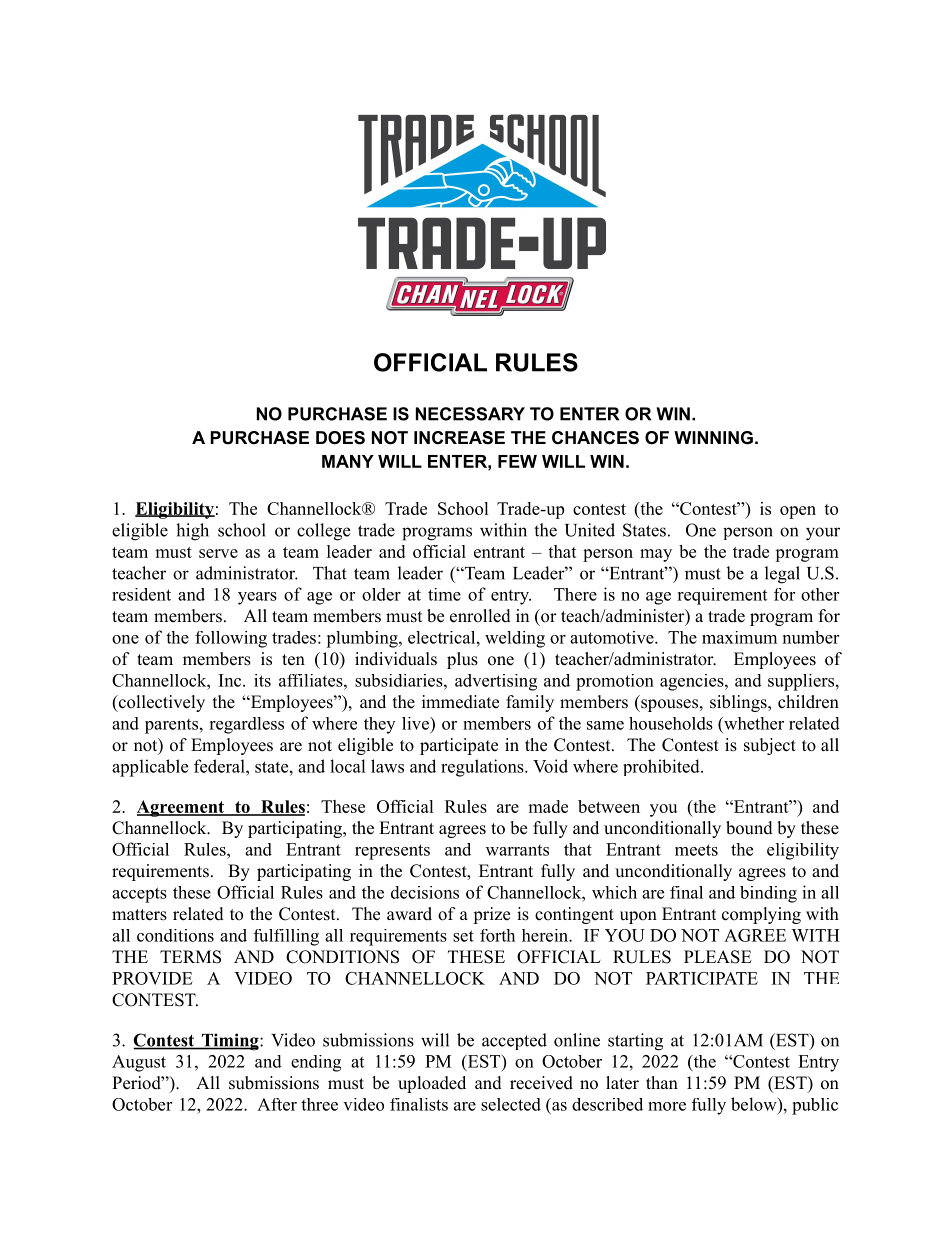 The height and width of the screenshot is (1233, 952). I want to click on legal, so click(782, 575).
